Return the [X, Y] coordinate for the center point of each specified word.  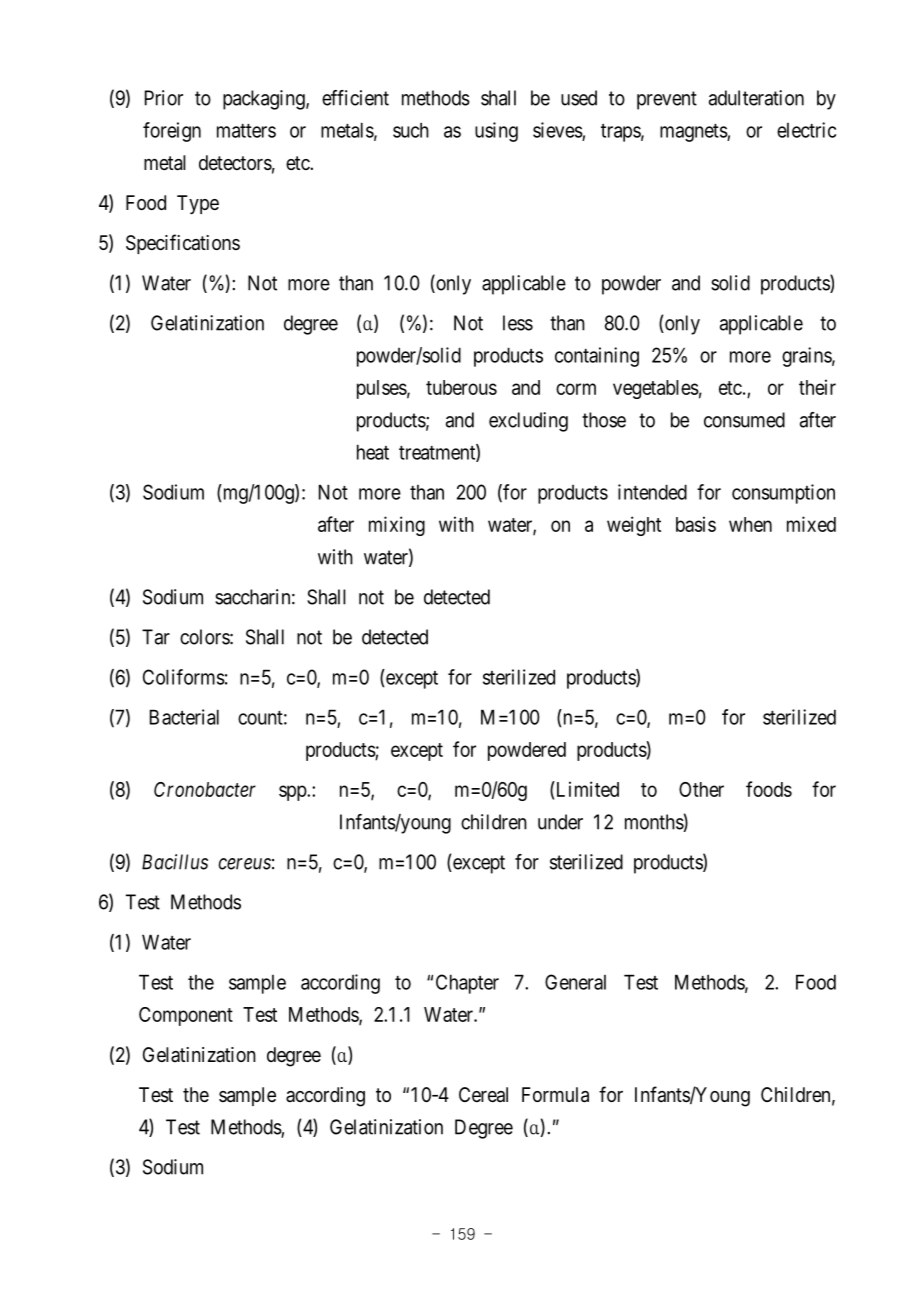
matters [246, 131]
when [750, 524]
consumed [744, 420]
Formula [555, 1095]
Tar [156, 637]
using [496, 132]
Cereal [483, 1095]
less [518, 323]
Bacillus [175, 862]
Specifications [183, 244]
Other [701, 789]
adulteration [756, 98]
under [560, 822]
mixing [397, 526]
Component [186, 1016]
